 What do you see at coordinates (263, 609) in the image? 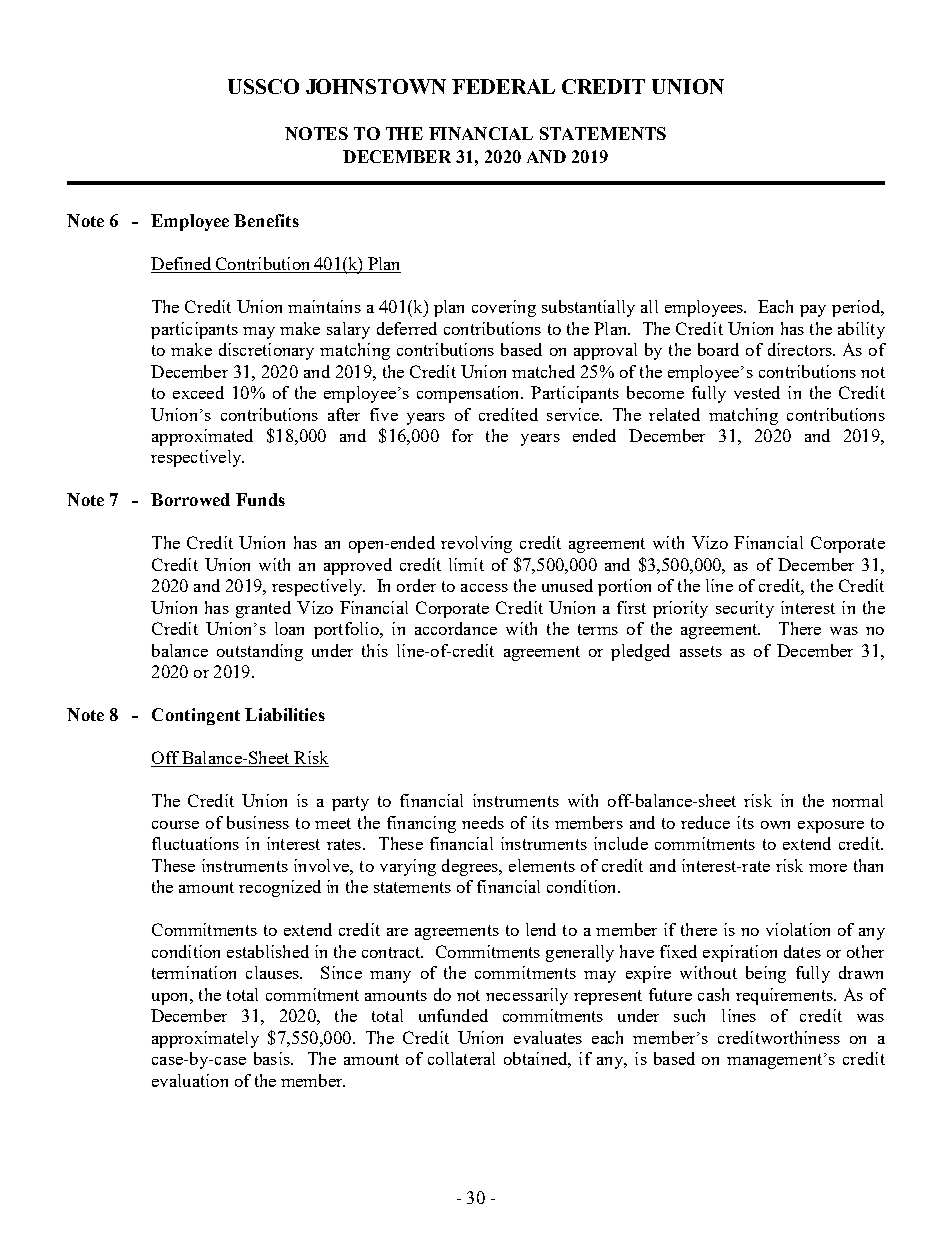
I see `granted` at bounding box center [263, 609].
